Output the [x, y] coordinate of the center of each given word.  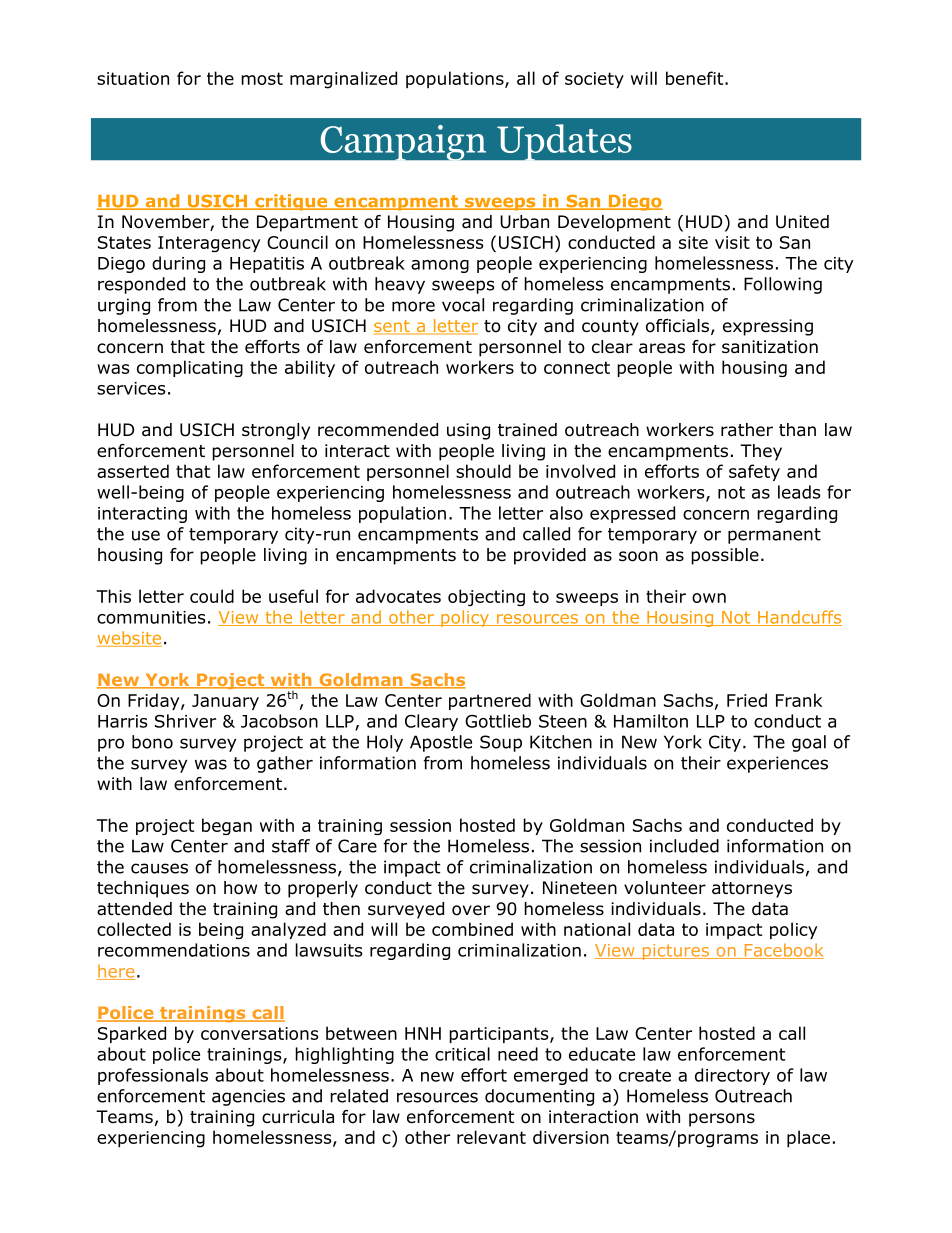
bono [152, 742]
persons [722, 1120]
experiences [777, 764]
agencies [248, 1097]
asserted [133, 471]
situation [133, 78]
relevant [491, 1137]
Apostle [441, 743]
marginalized [343, 80]
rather [747, 430]
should [483, 471]
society [594, 80]
